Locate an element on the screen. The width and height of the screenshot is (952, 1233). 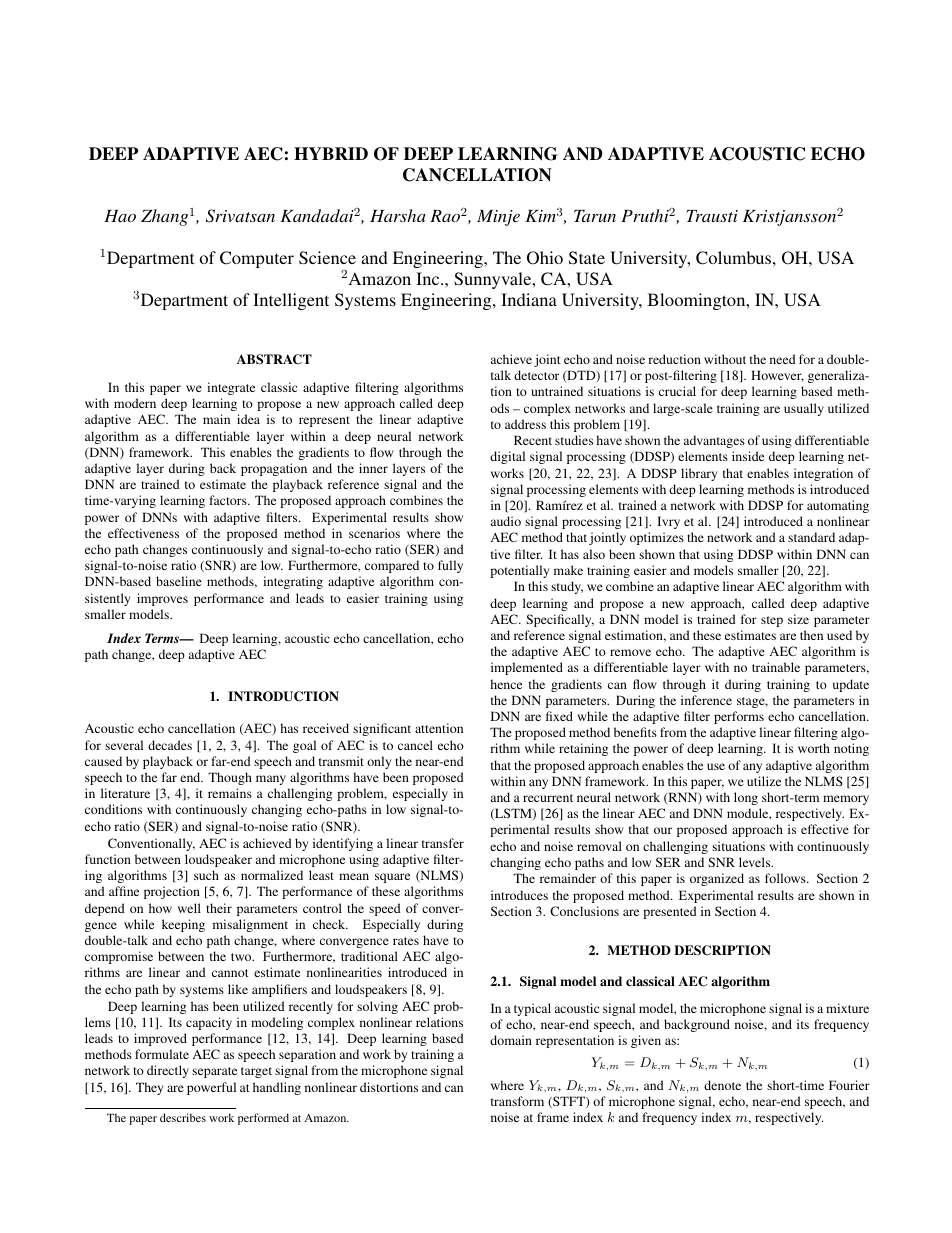
transfer is located at coordinates (443, 843).
